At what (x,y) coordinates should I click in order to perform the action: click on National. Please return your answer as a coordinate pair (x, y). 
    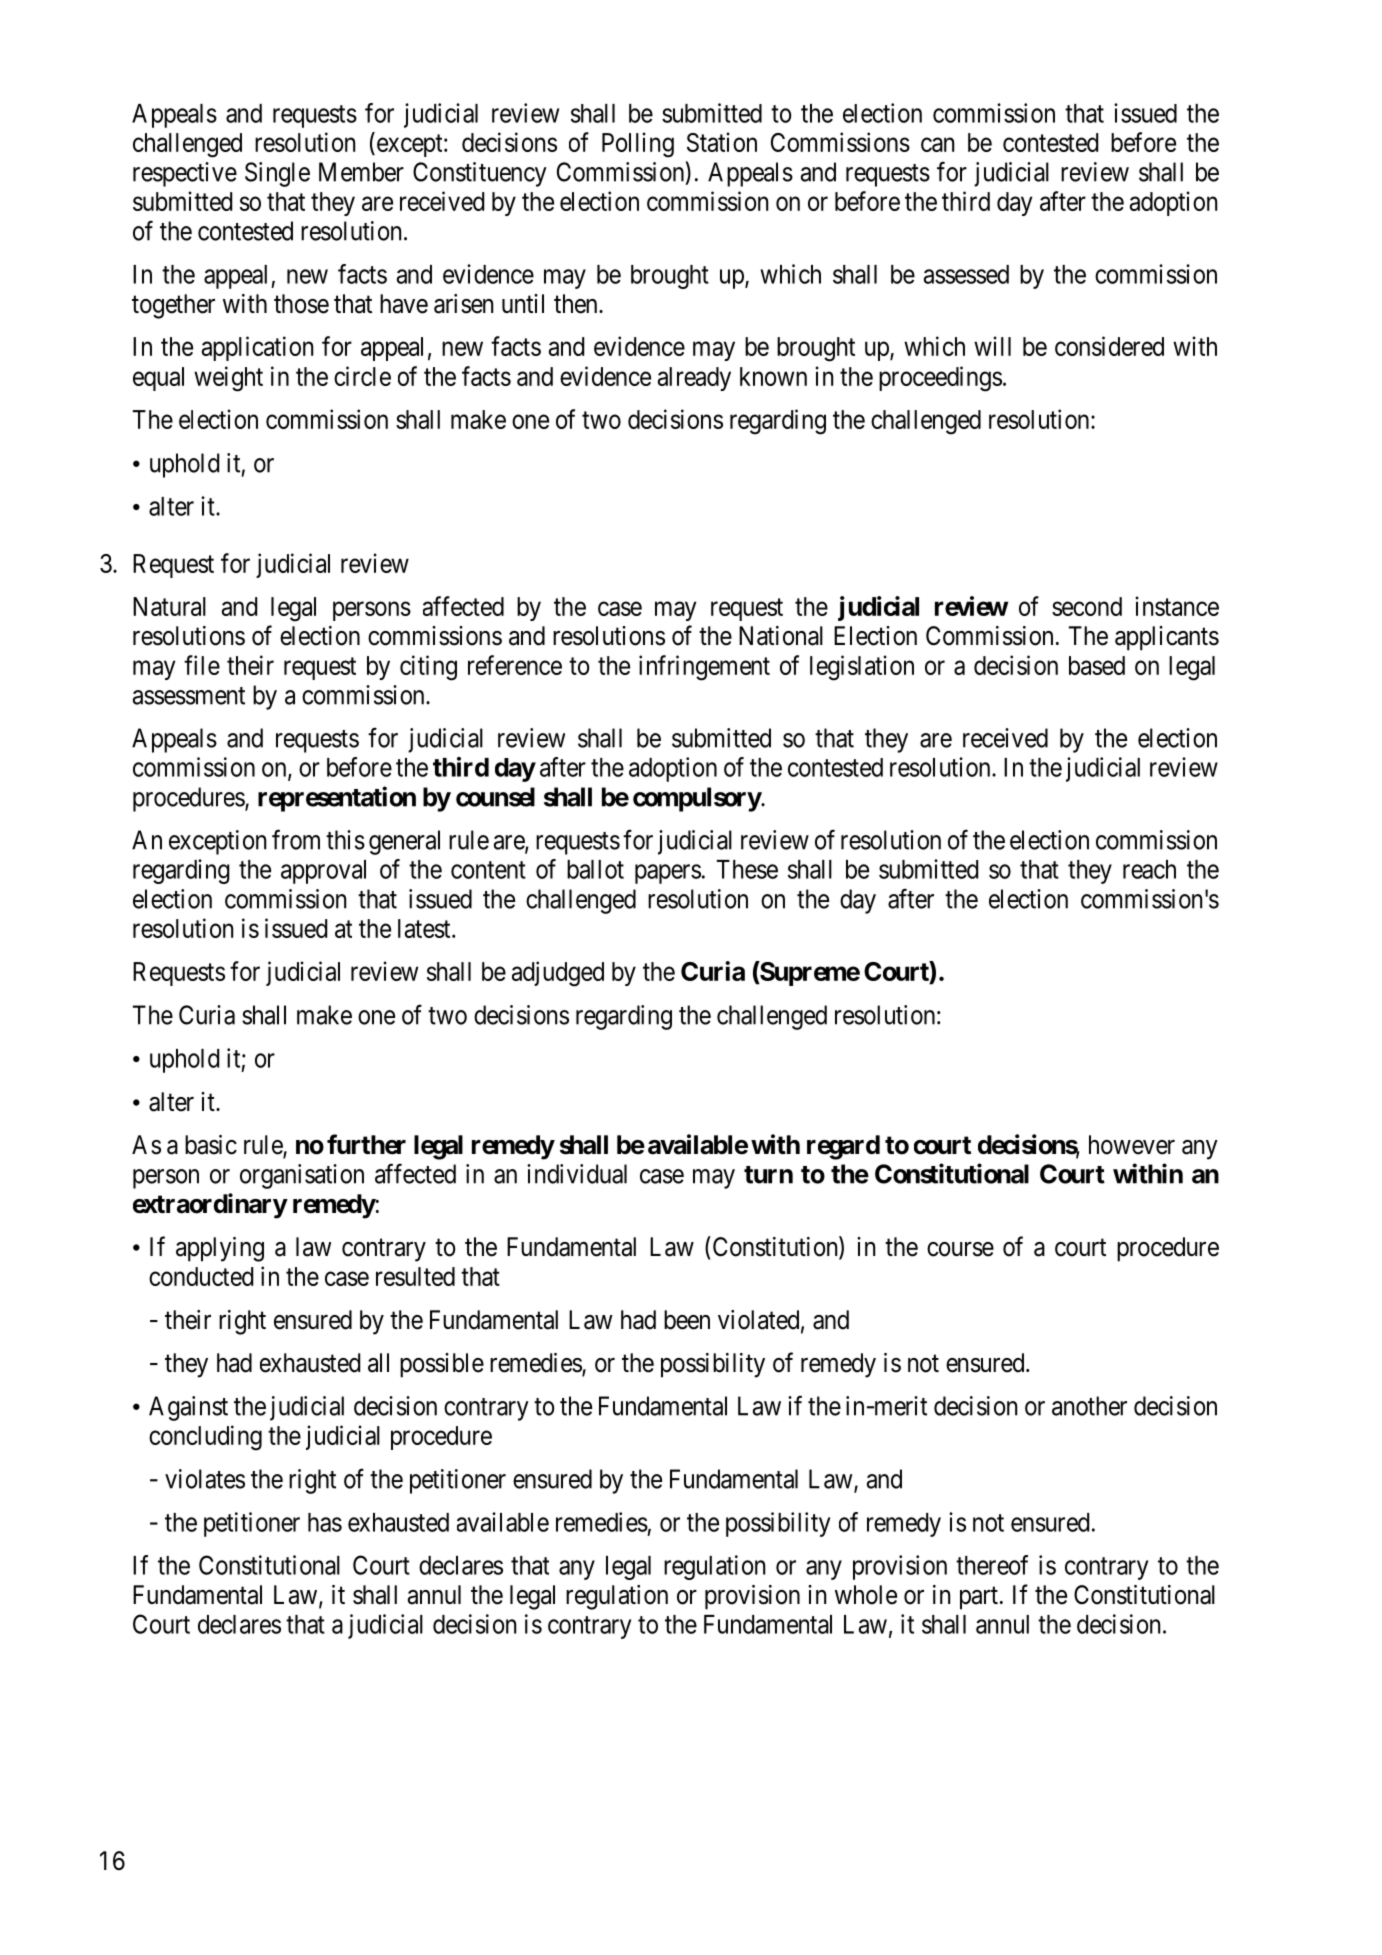
    Looking at the image, I should click on (781, 636).
